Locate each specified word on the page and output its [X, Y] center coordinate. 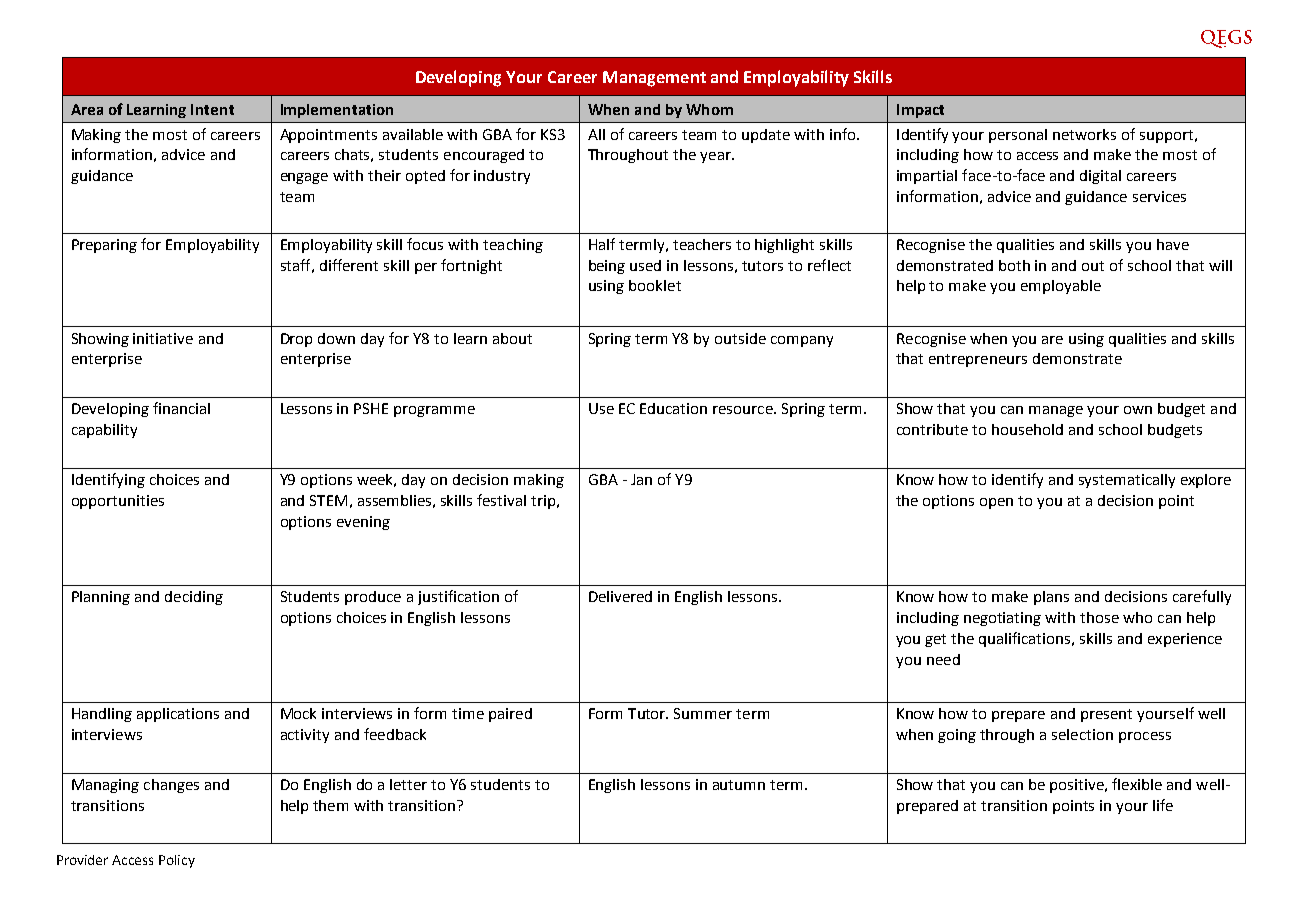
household [1027, 429]
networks [1084, 134]
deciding [194, 598]
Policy [177, 861]
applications [178, 715]
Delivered [620, 596]
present [1106, 715]
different [349, 265]
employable [1061, 287]
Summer [703, 713]
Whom [709, 109]
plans [1051, 598]
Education [673, 408]
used [645, 265]
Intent [212, 109]
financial [181, 408]
